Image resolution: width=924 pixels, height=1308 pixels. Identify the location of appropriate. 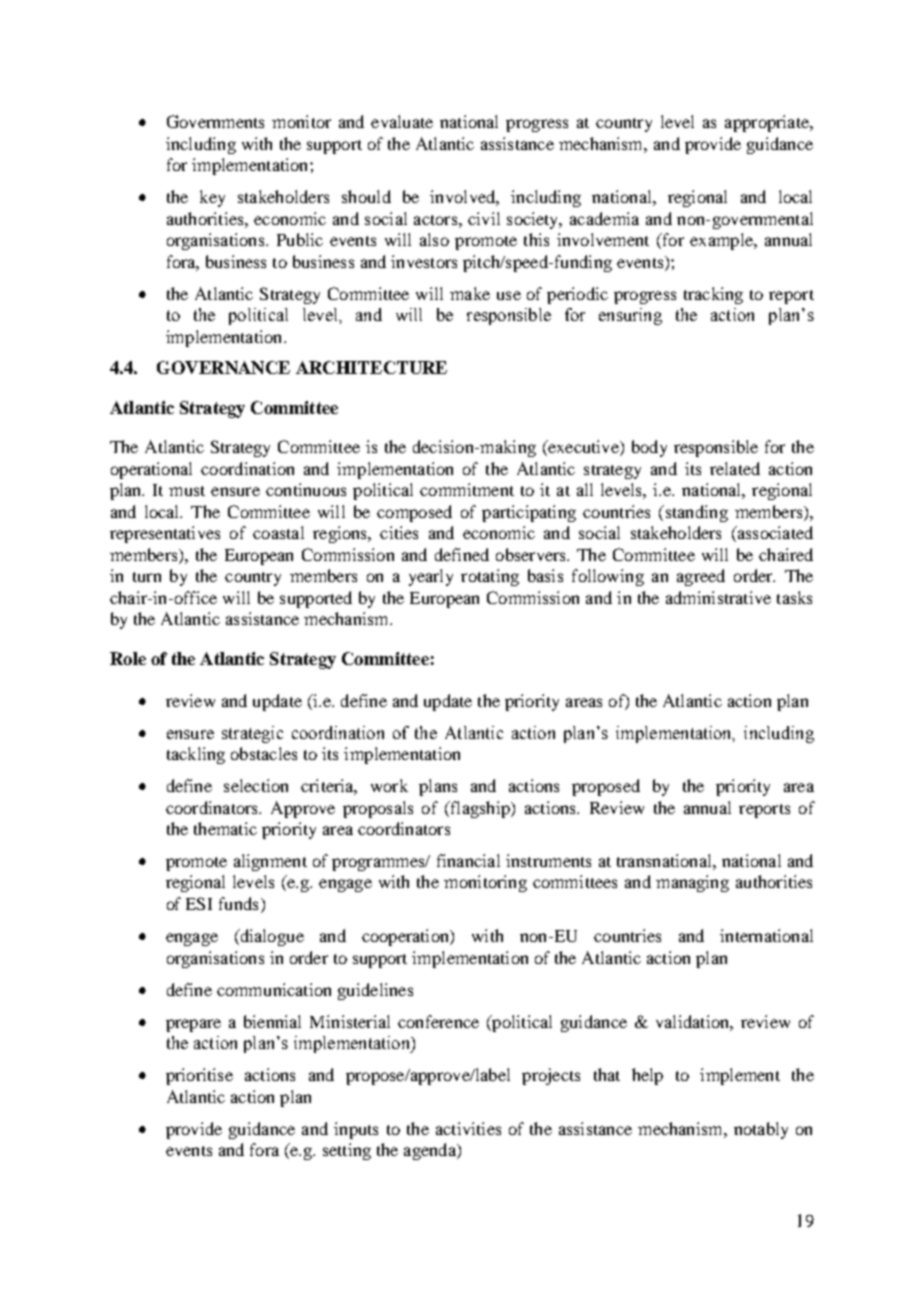
(768, 123).
